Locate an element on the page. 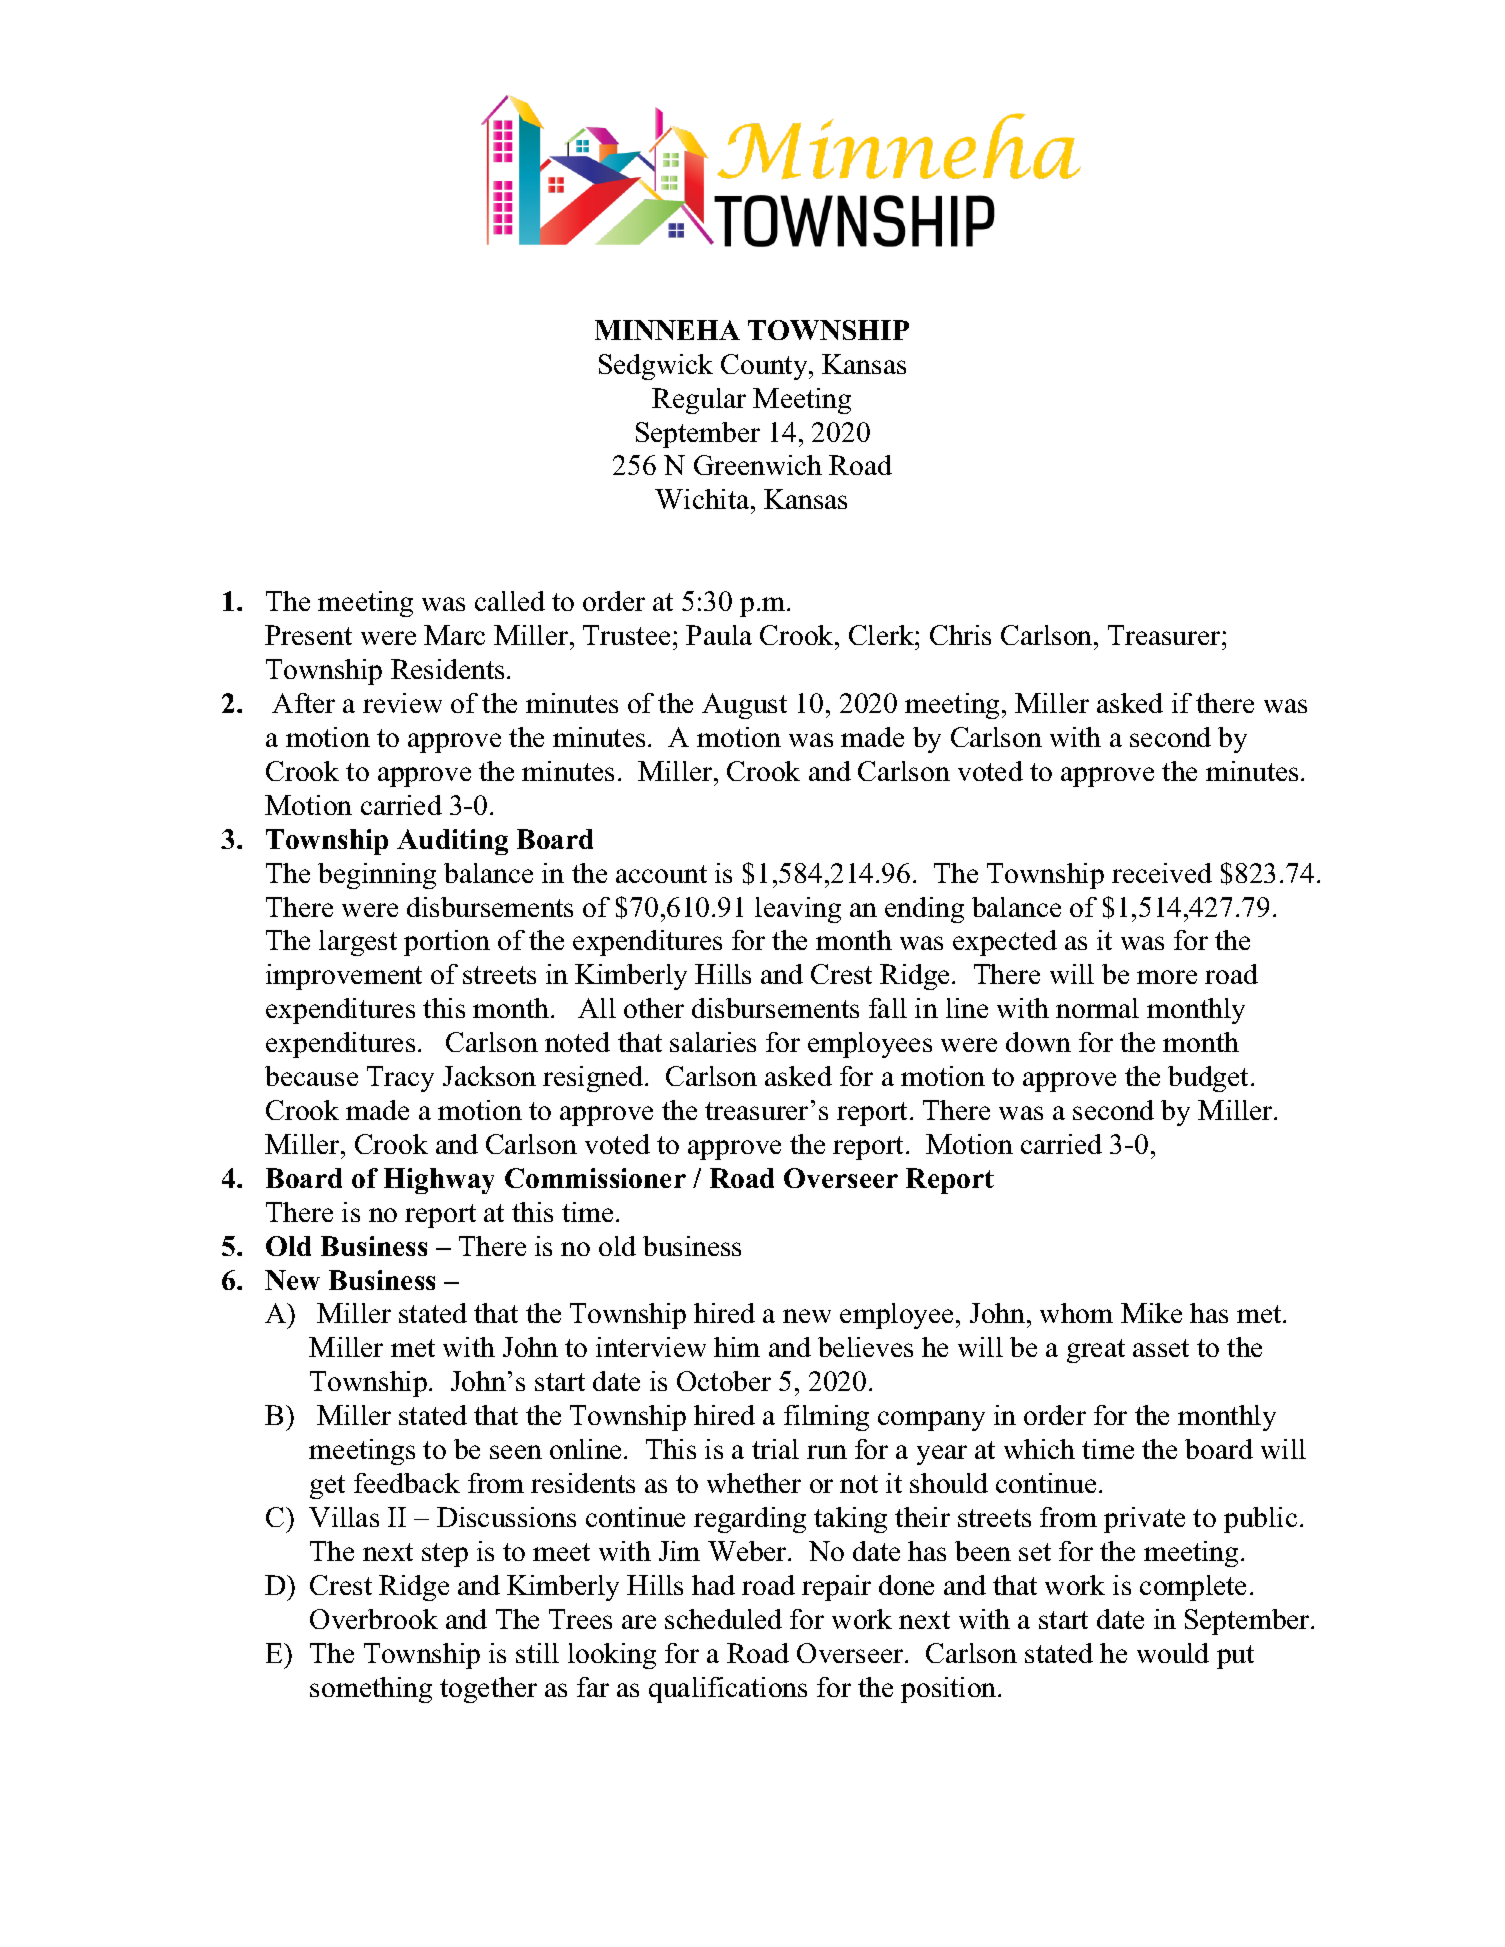  scheduled is located at coordinates (723, 1619).
